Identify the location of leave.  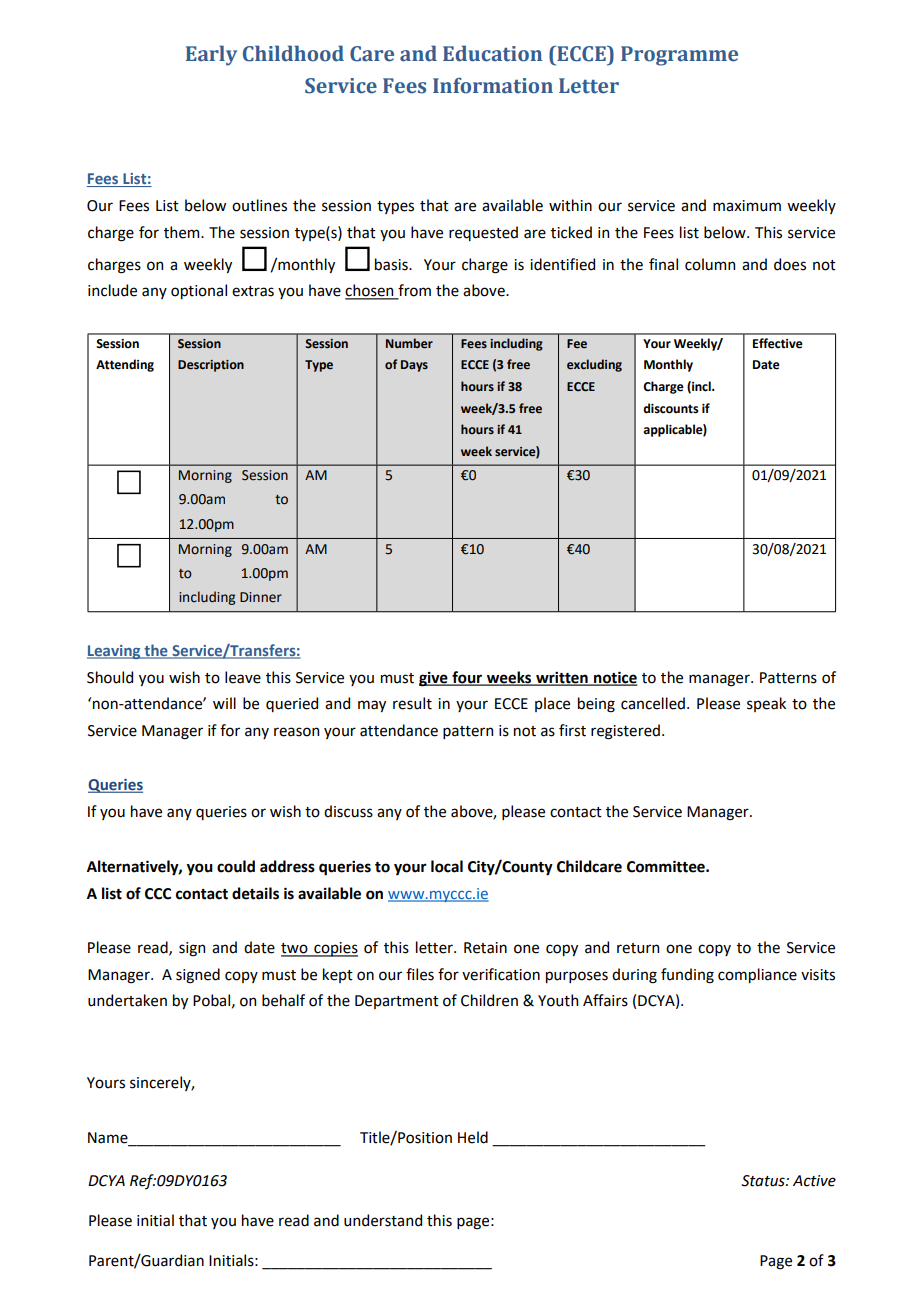
(243, 677).
